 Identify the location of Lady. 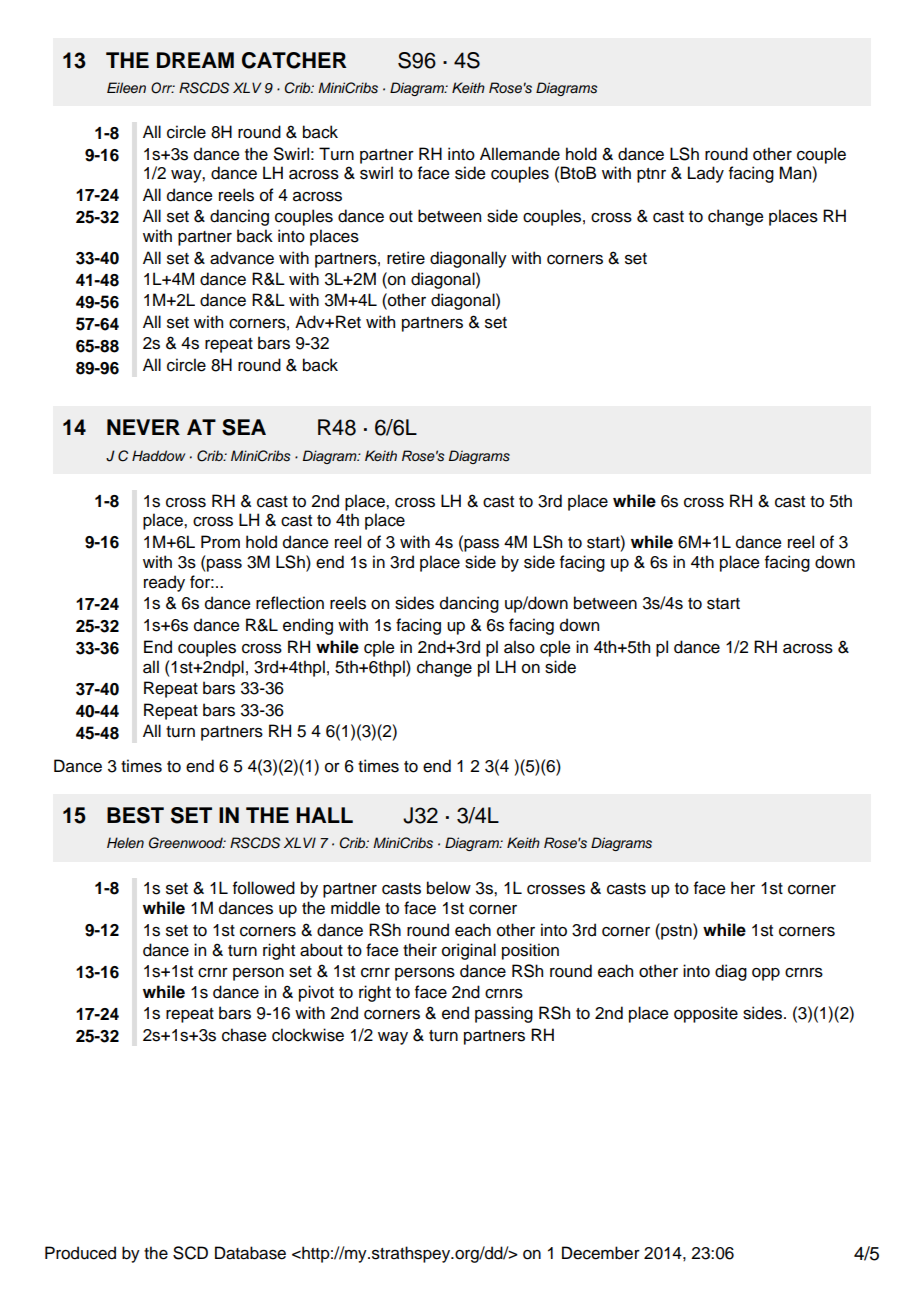
(706, 174).
